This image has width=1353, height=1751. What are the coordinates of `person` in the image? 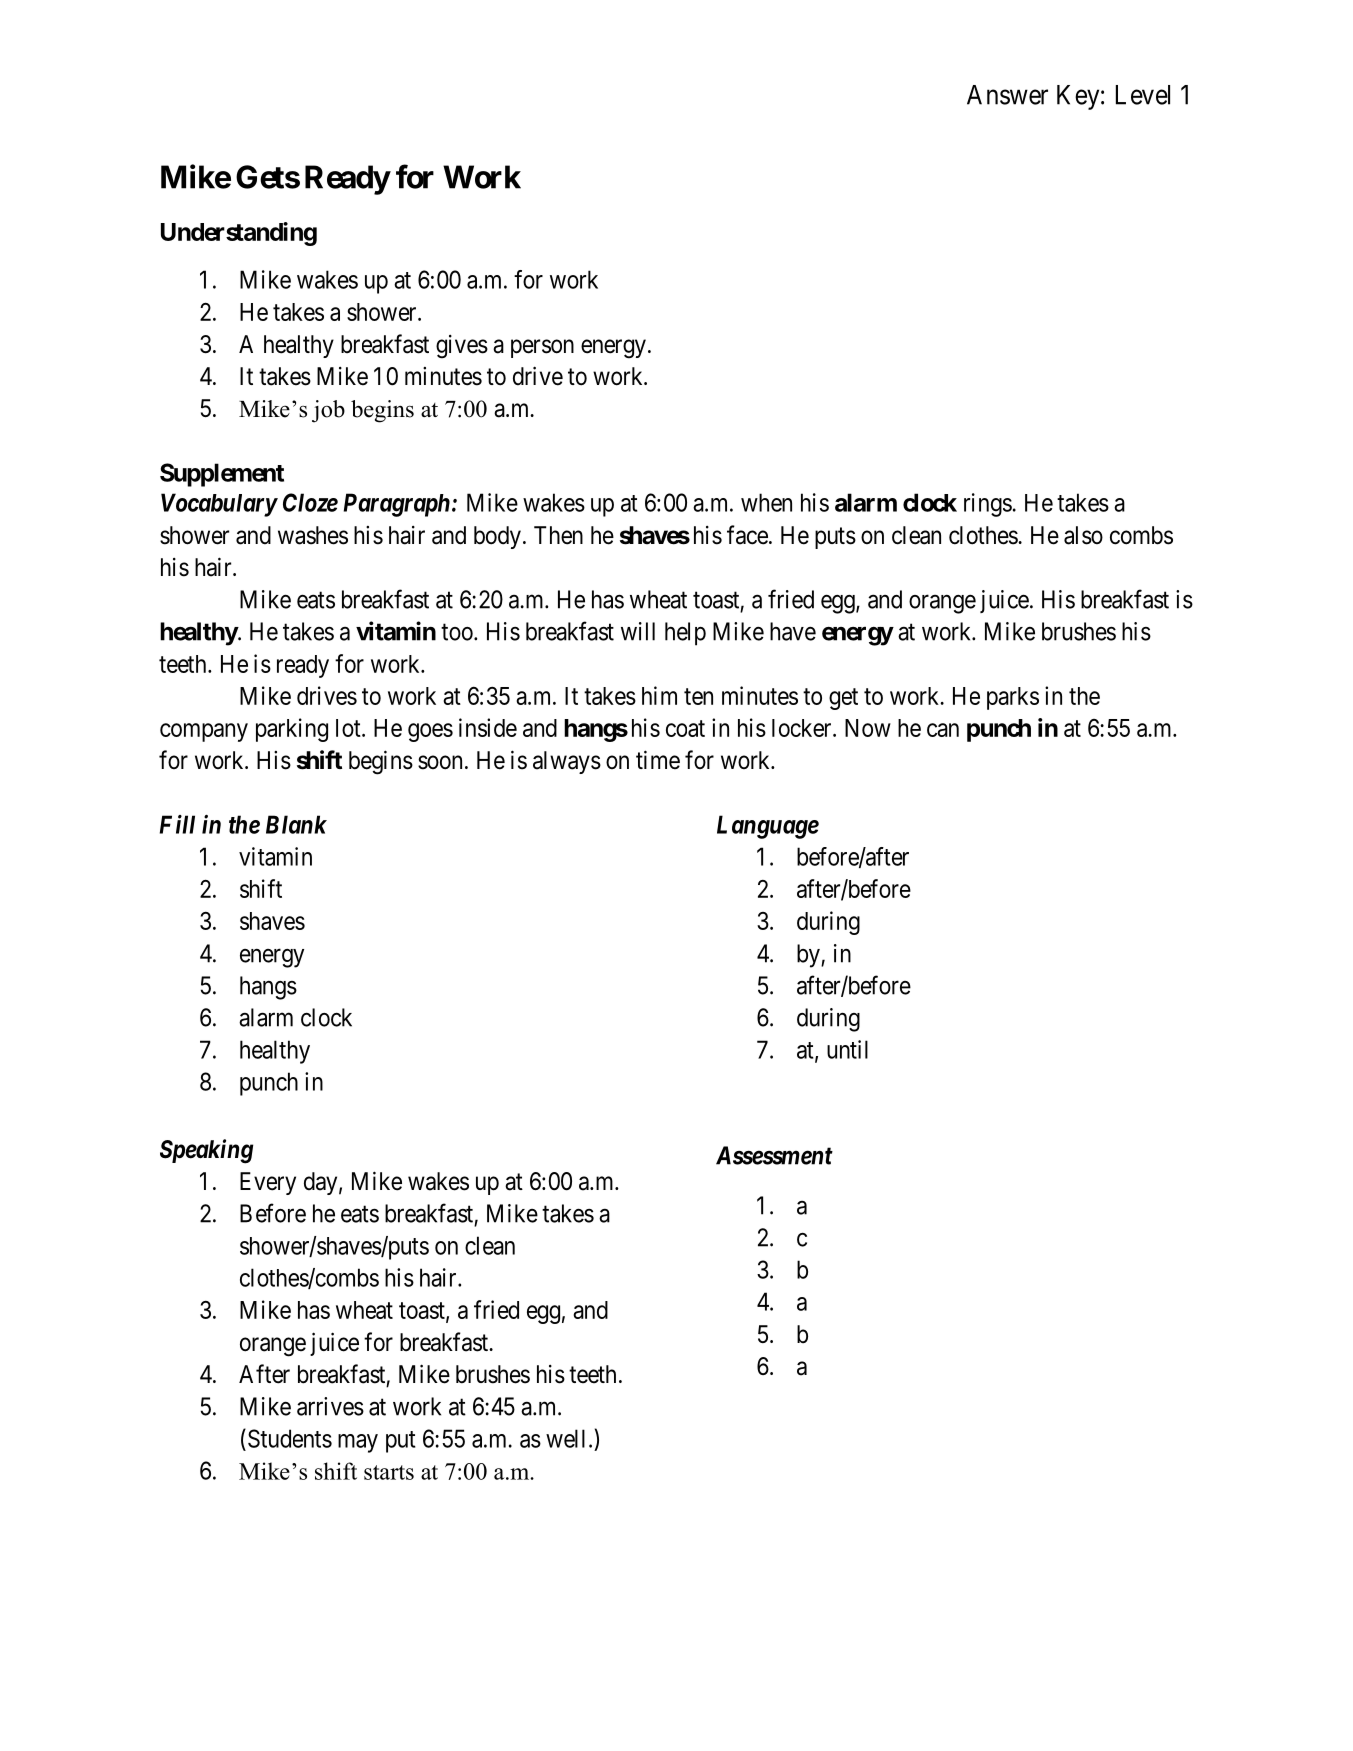 It's located at (542, 348).
